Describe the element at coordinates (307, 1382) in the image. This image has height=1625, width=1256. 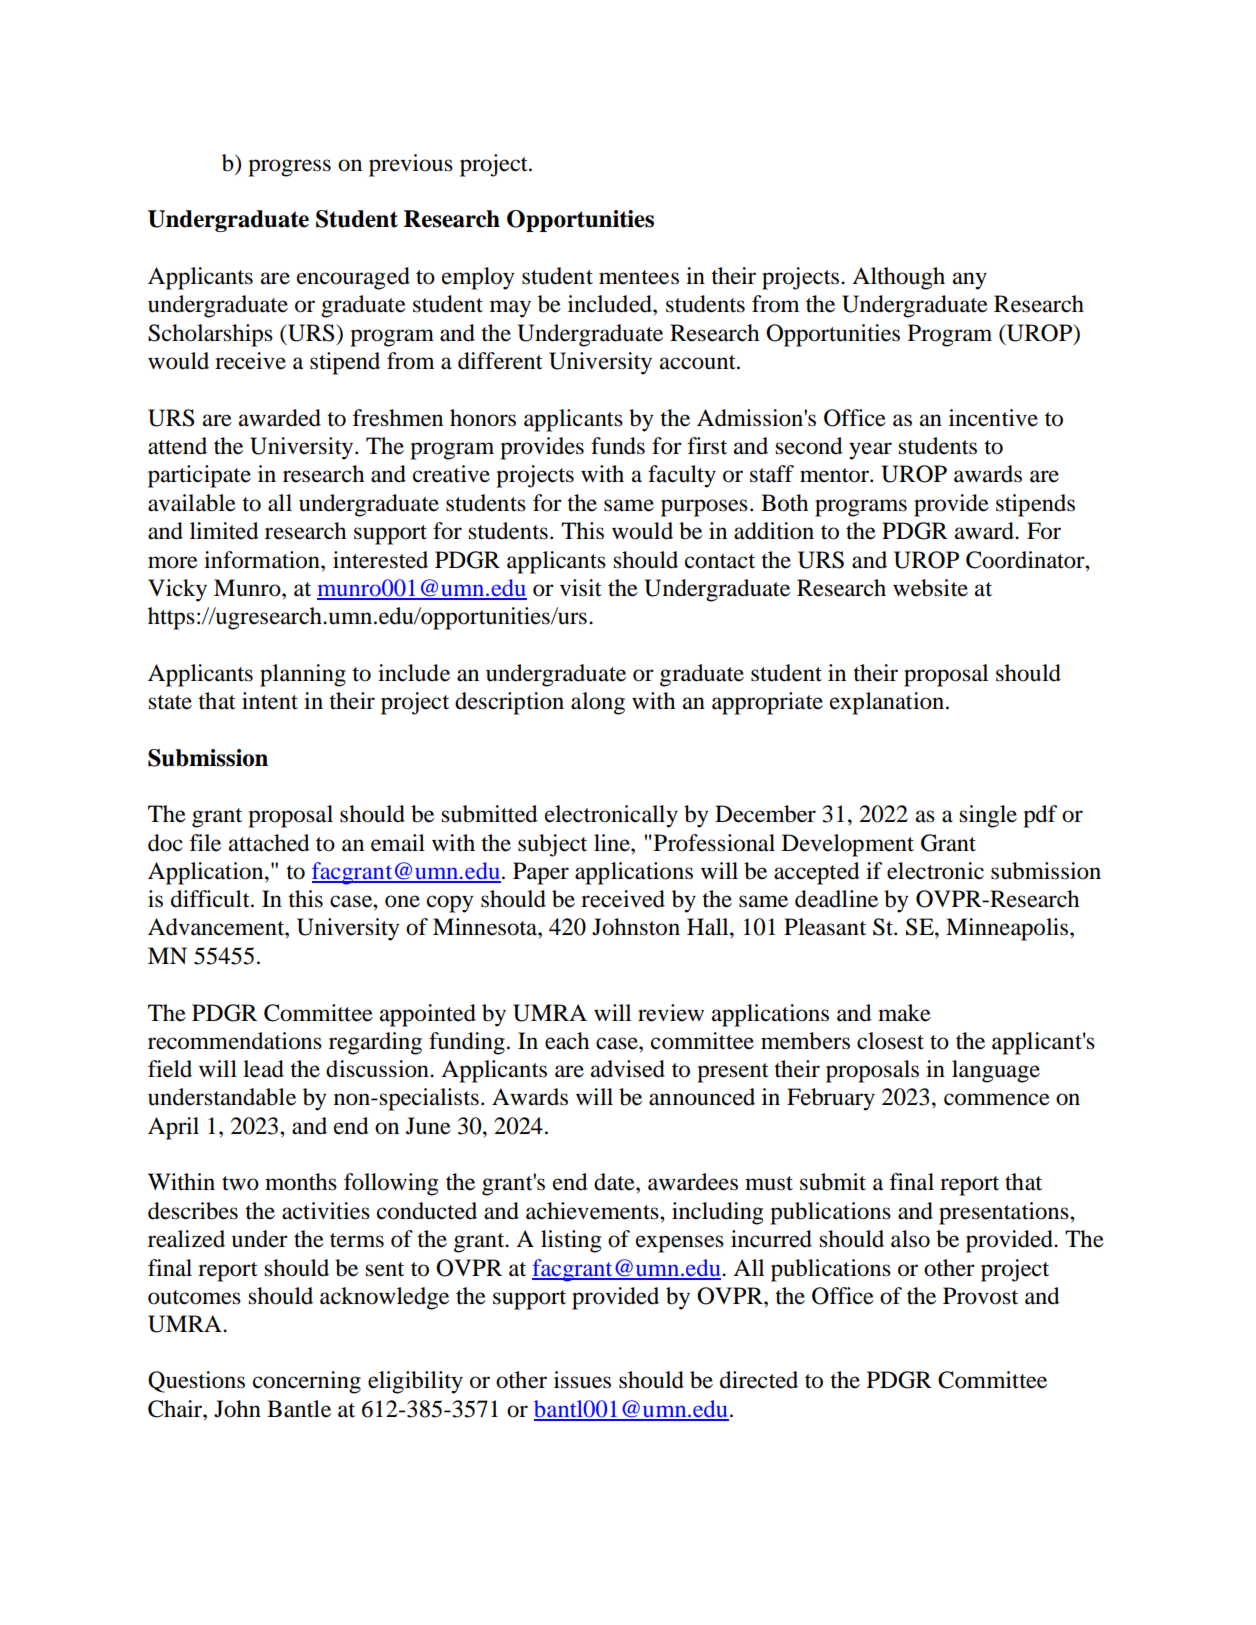
I see `concerning` at that location.
